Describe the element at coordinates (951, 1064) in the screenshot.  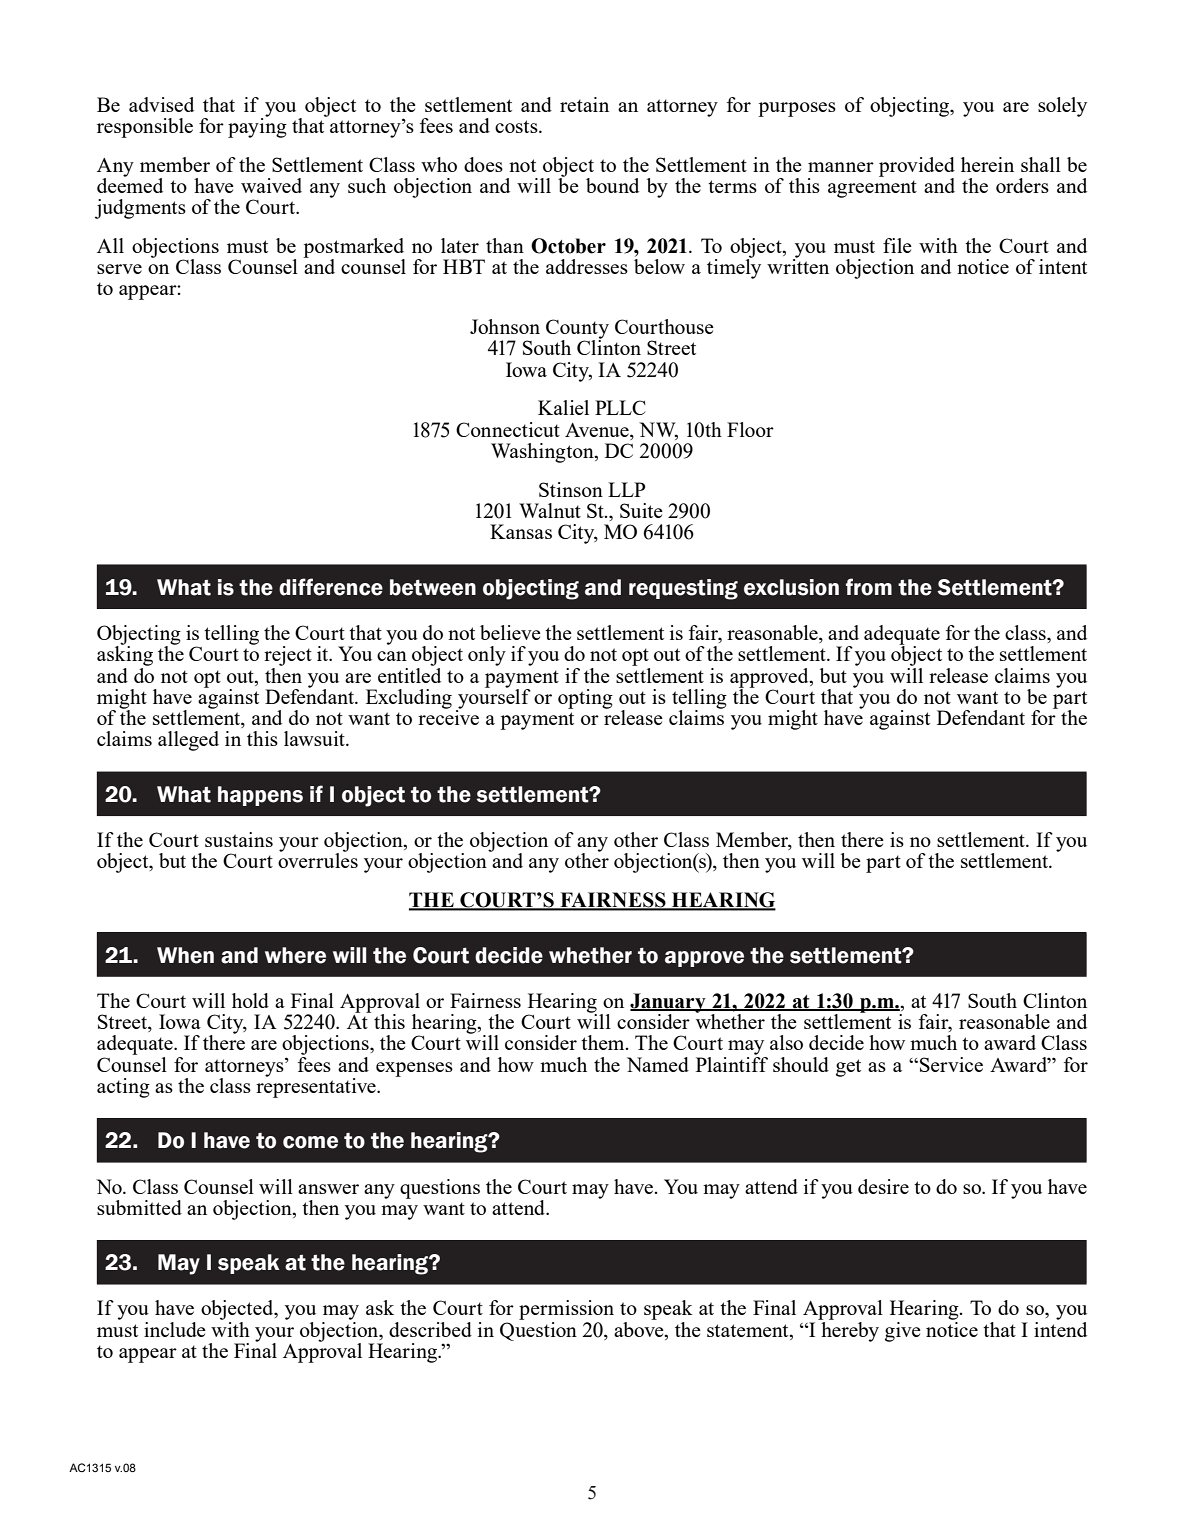
I see `Service` at that location.
